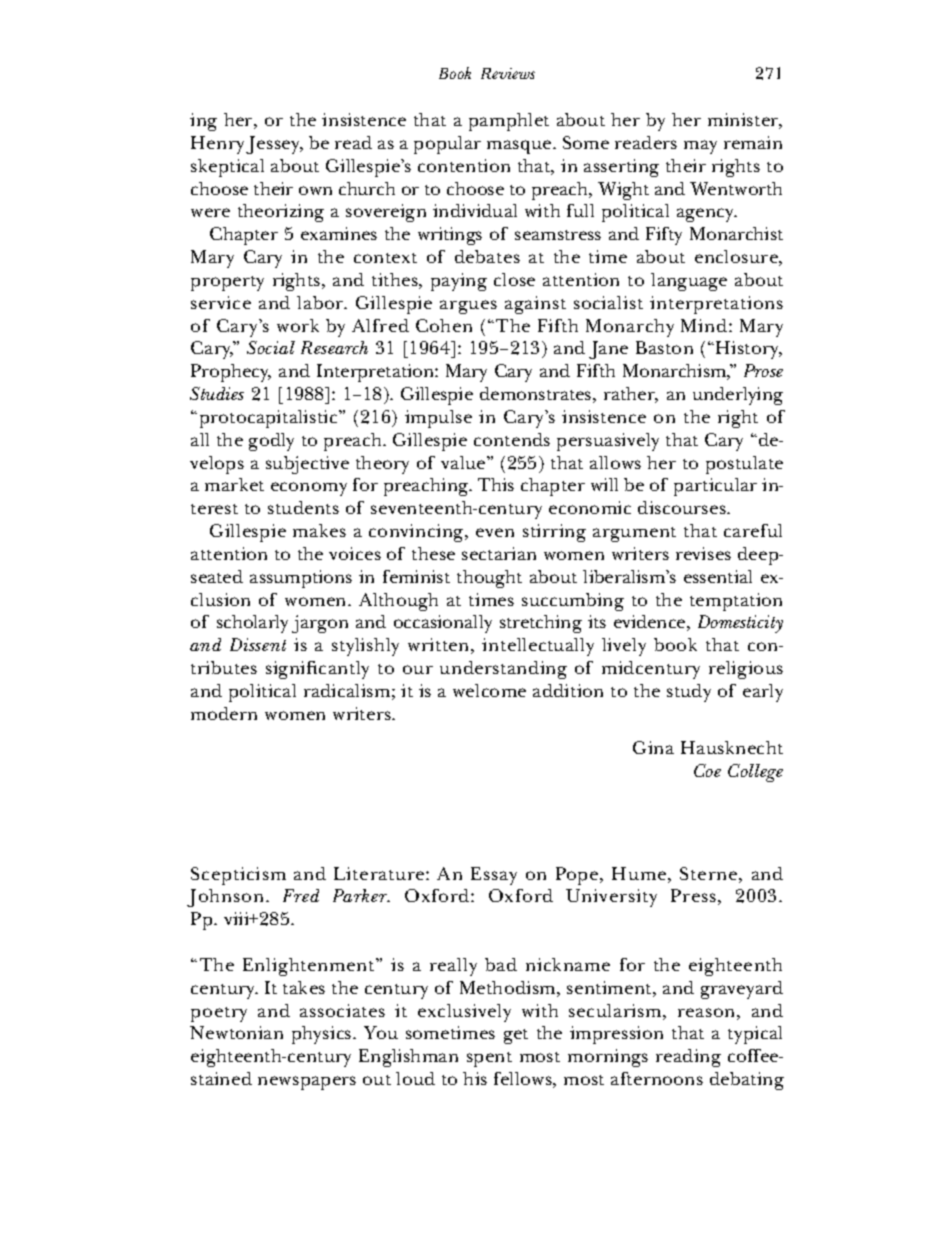  Describe the element at coordinates (700, 147) in the screenshot. I see `may` at that location.
